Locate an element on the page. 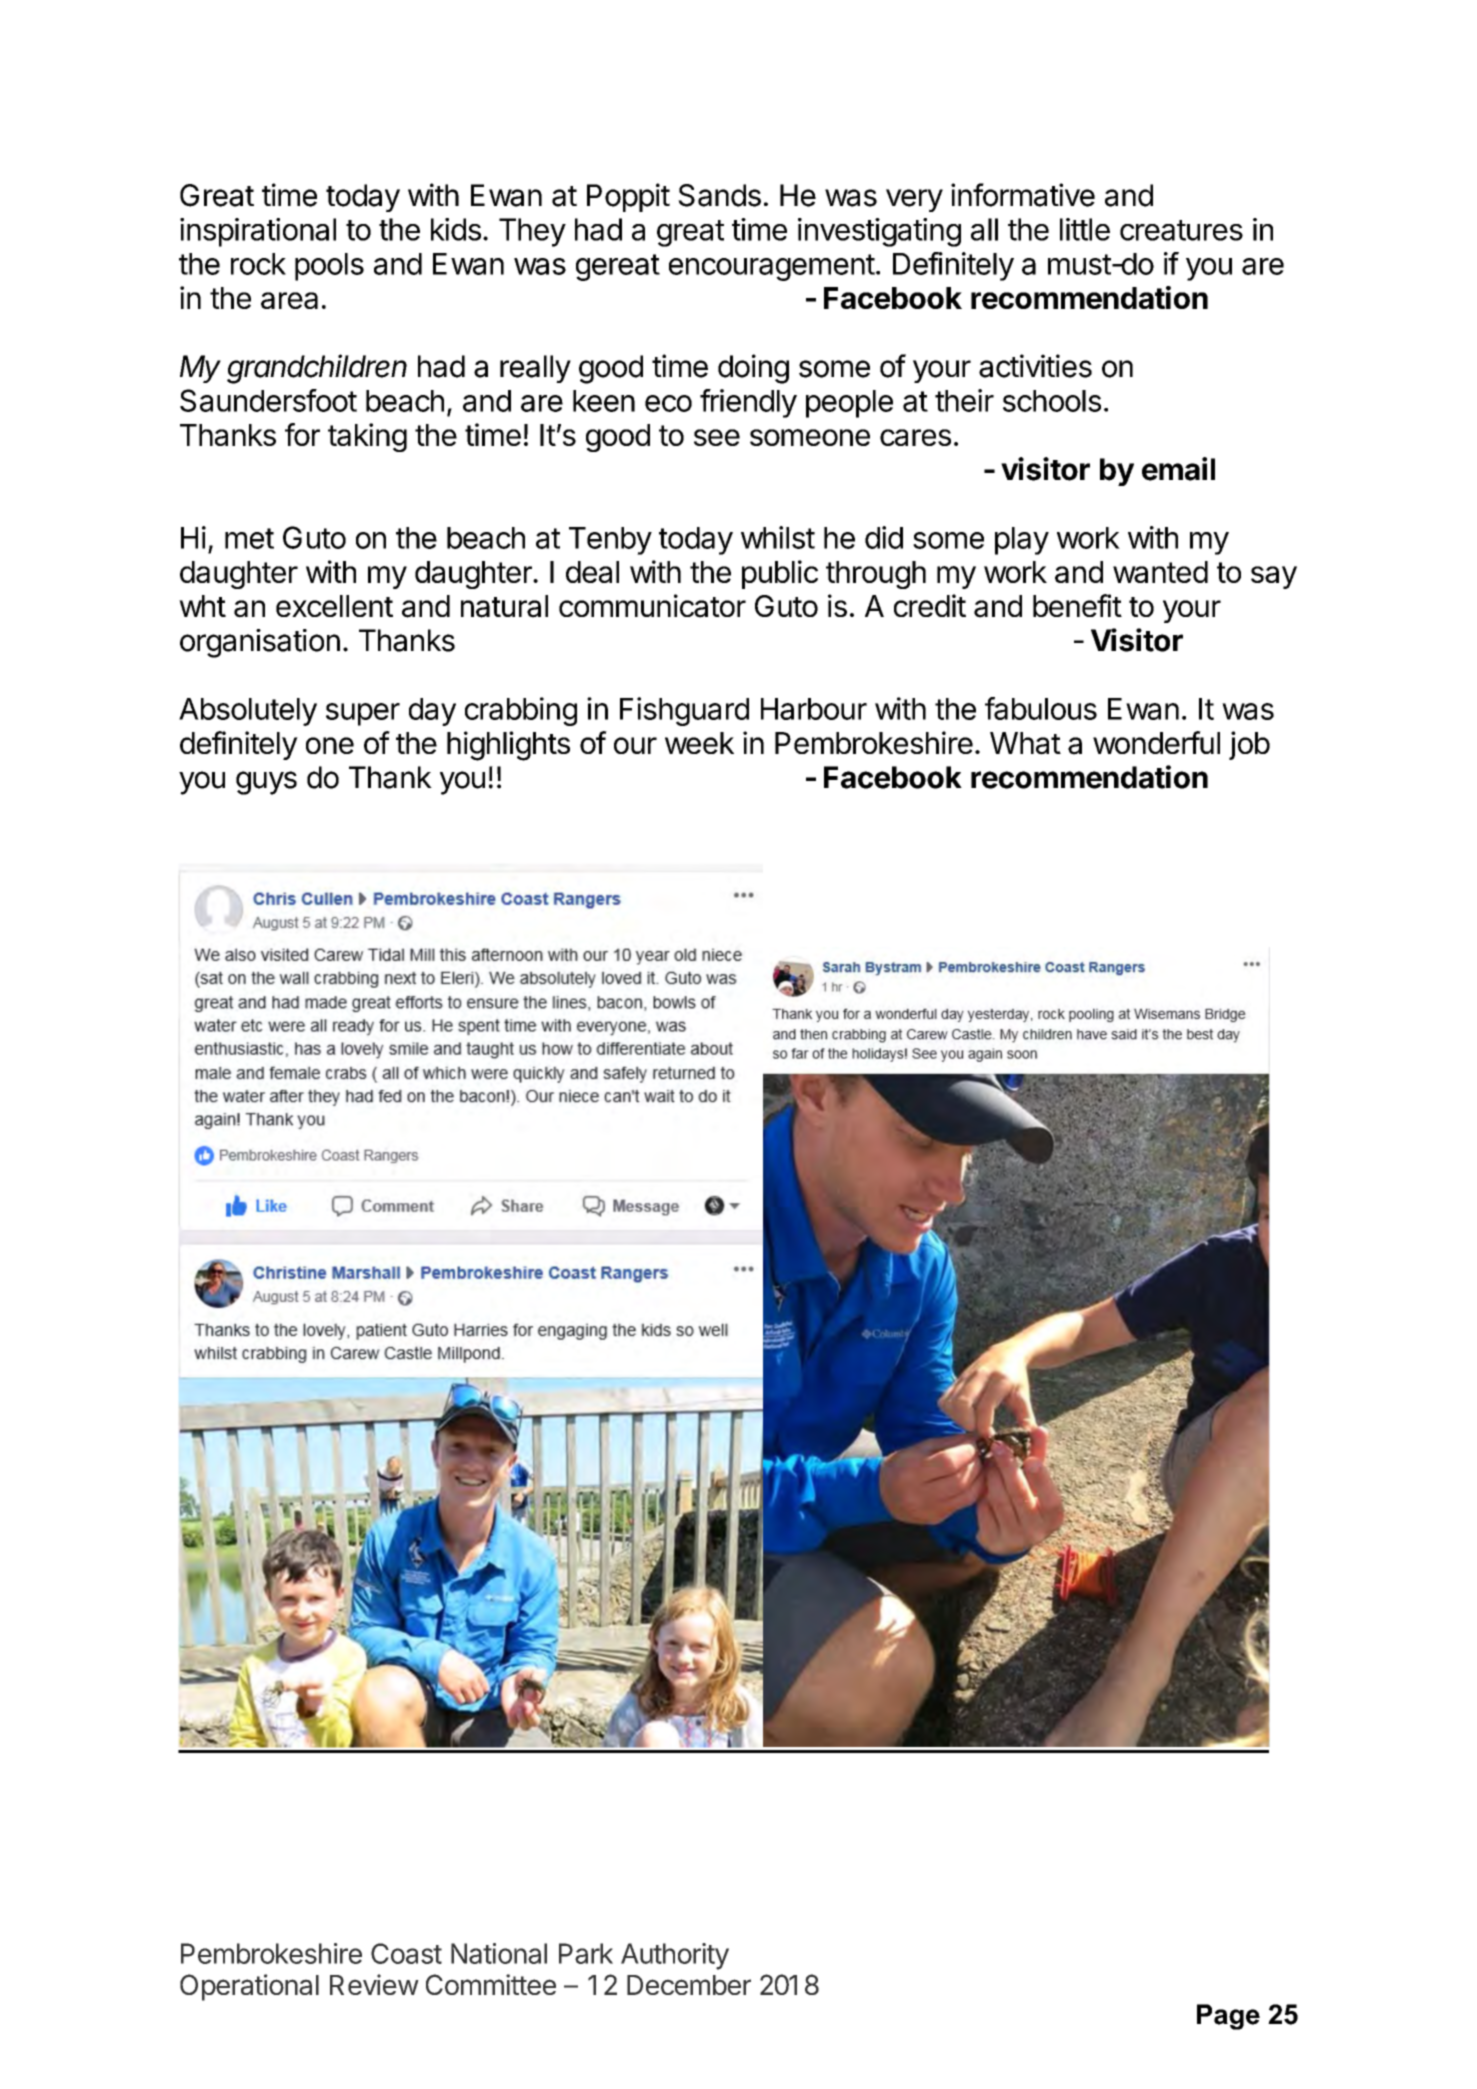  creatures is located at coordinates (1181, 230).
